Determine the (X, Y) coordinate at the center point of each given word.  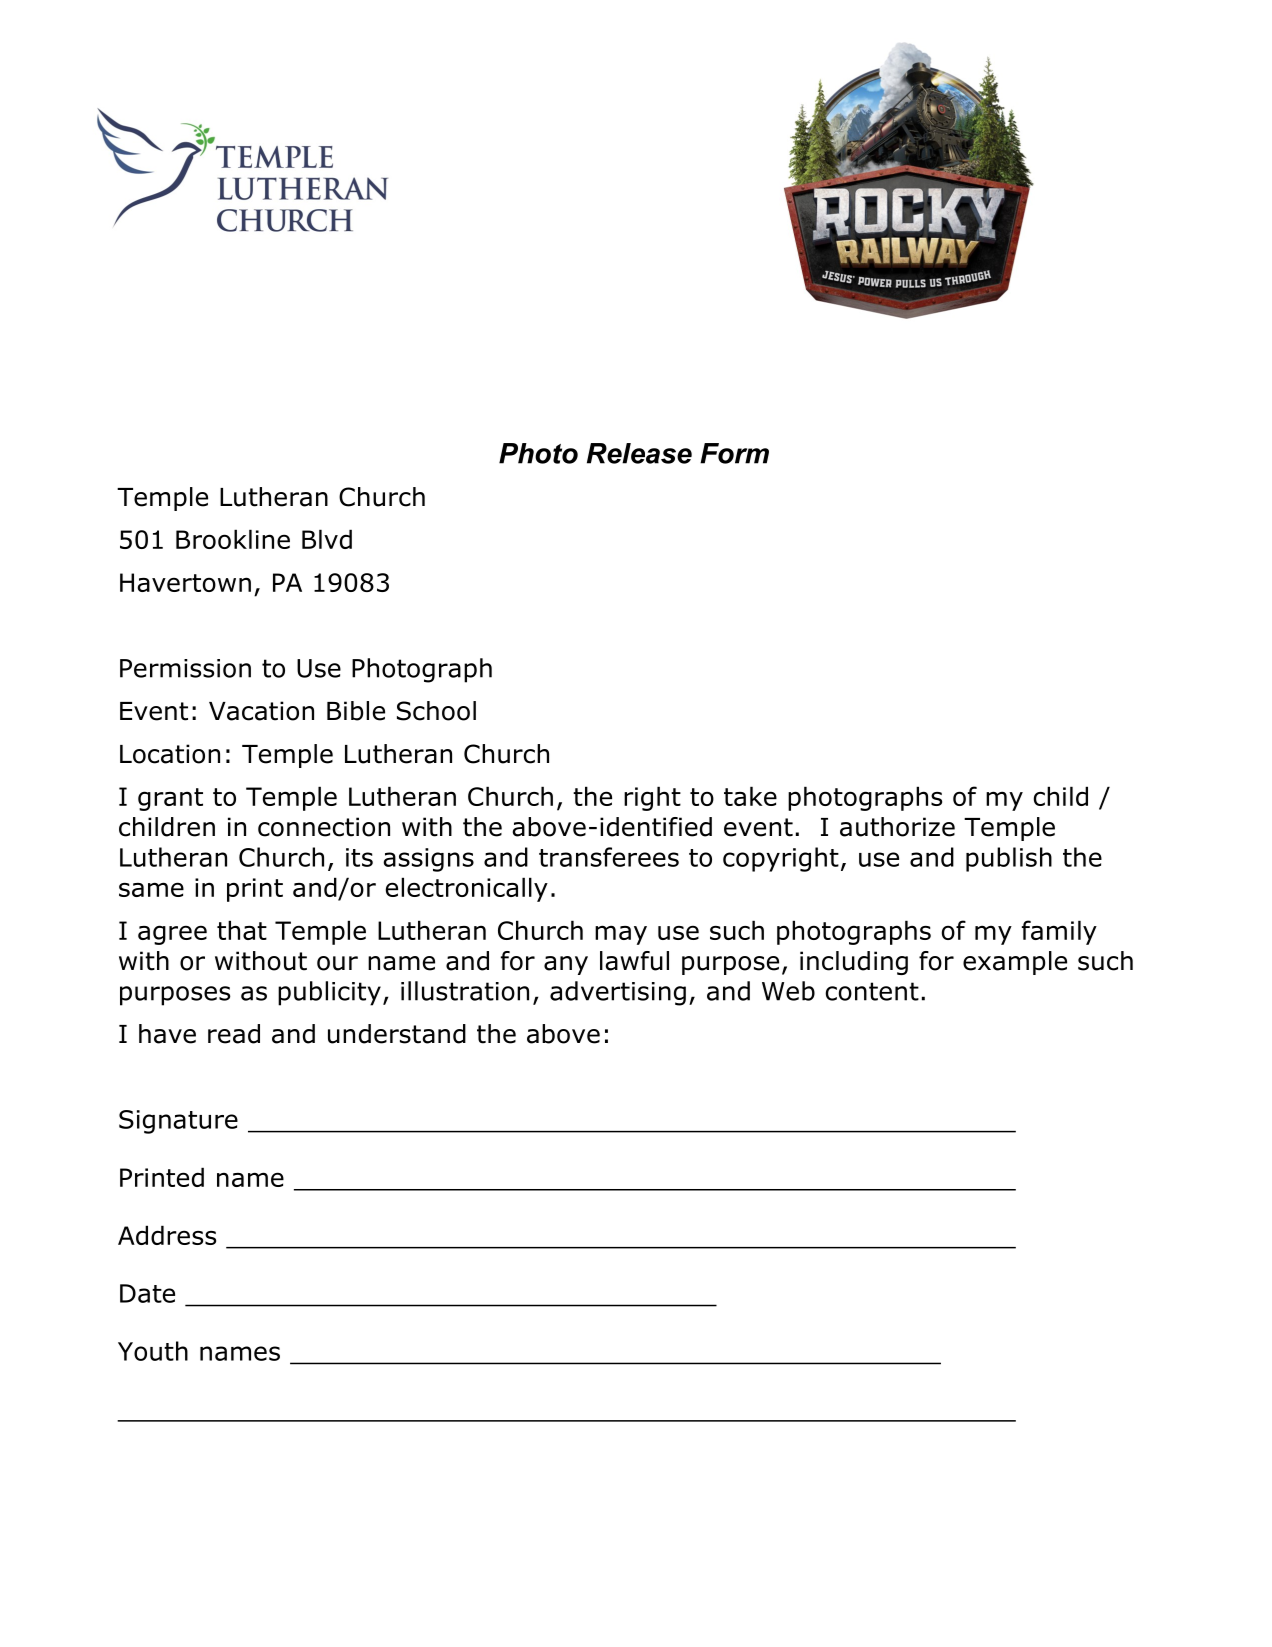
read (234, 1034)
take (750, 796)
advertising (618, 993)
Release (639, 453)
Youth (153, 1351)
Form (734, 453)
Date (147, 1293)
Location (170, 754)
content (872, 991)
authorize (897, 827)
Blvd (327, 539)
